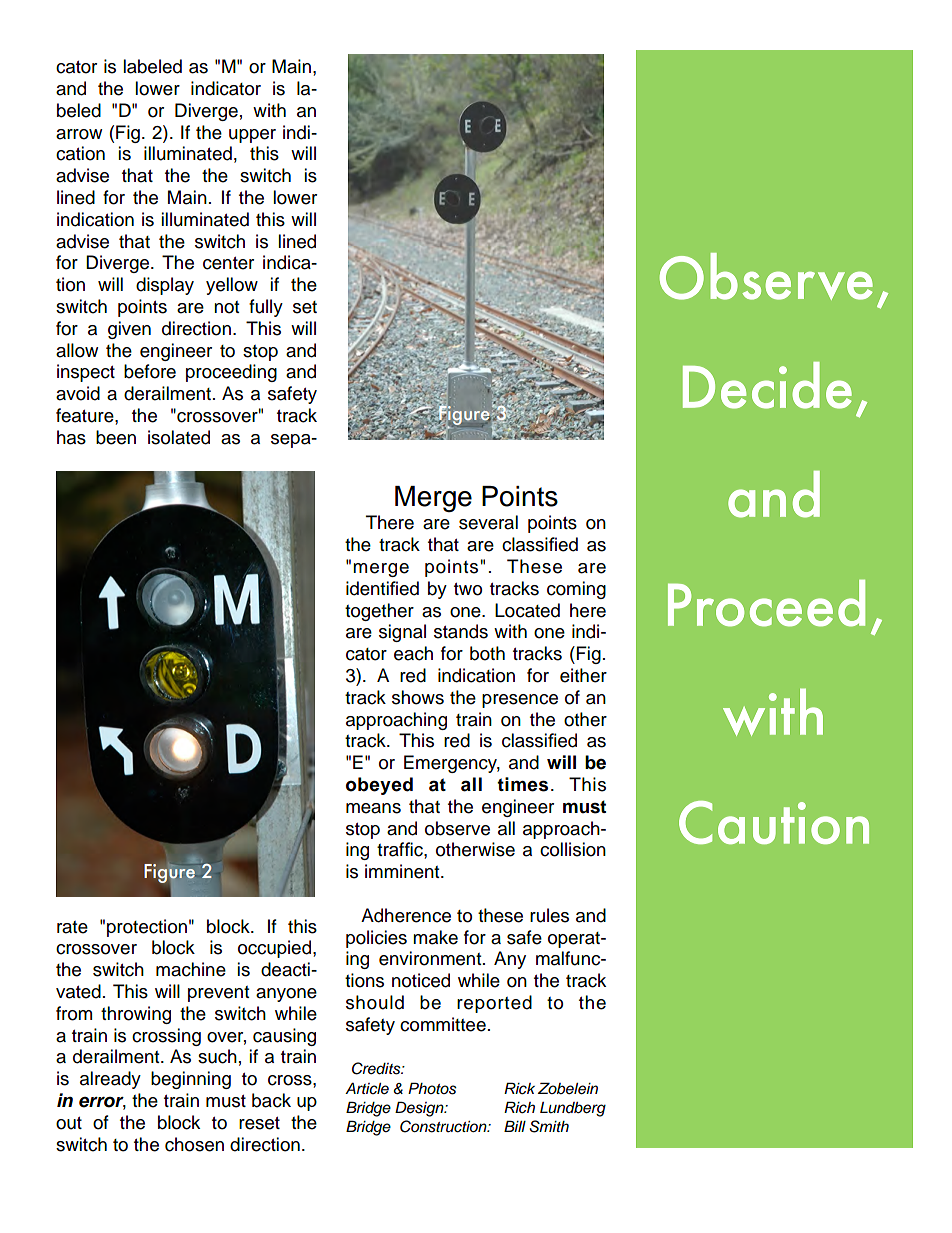  What do you see at coordinates (228, 263) in the document?
I see `center` at bounding box center [228, 263].
